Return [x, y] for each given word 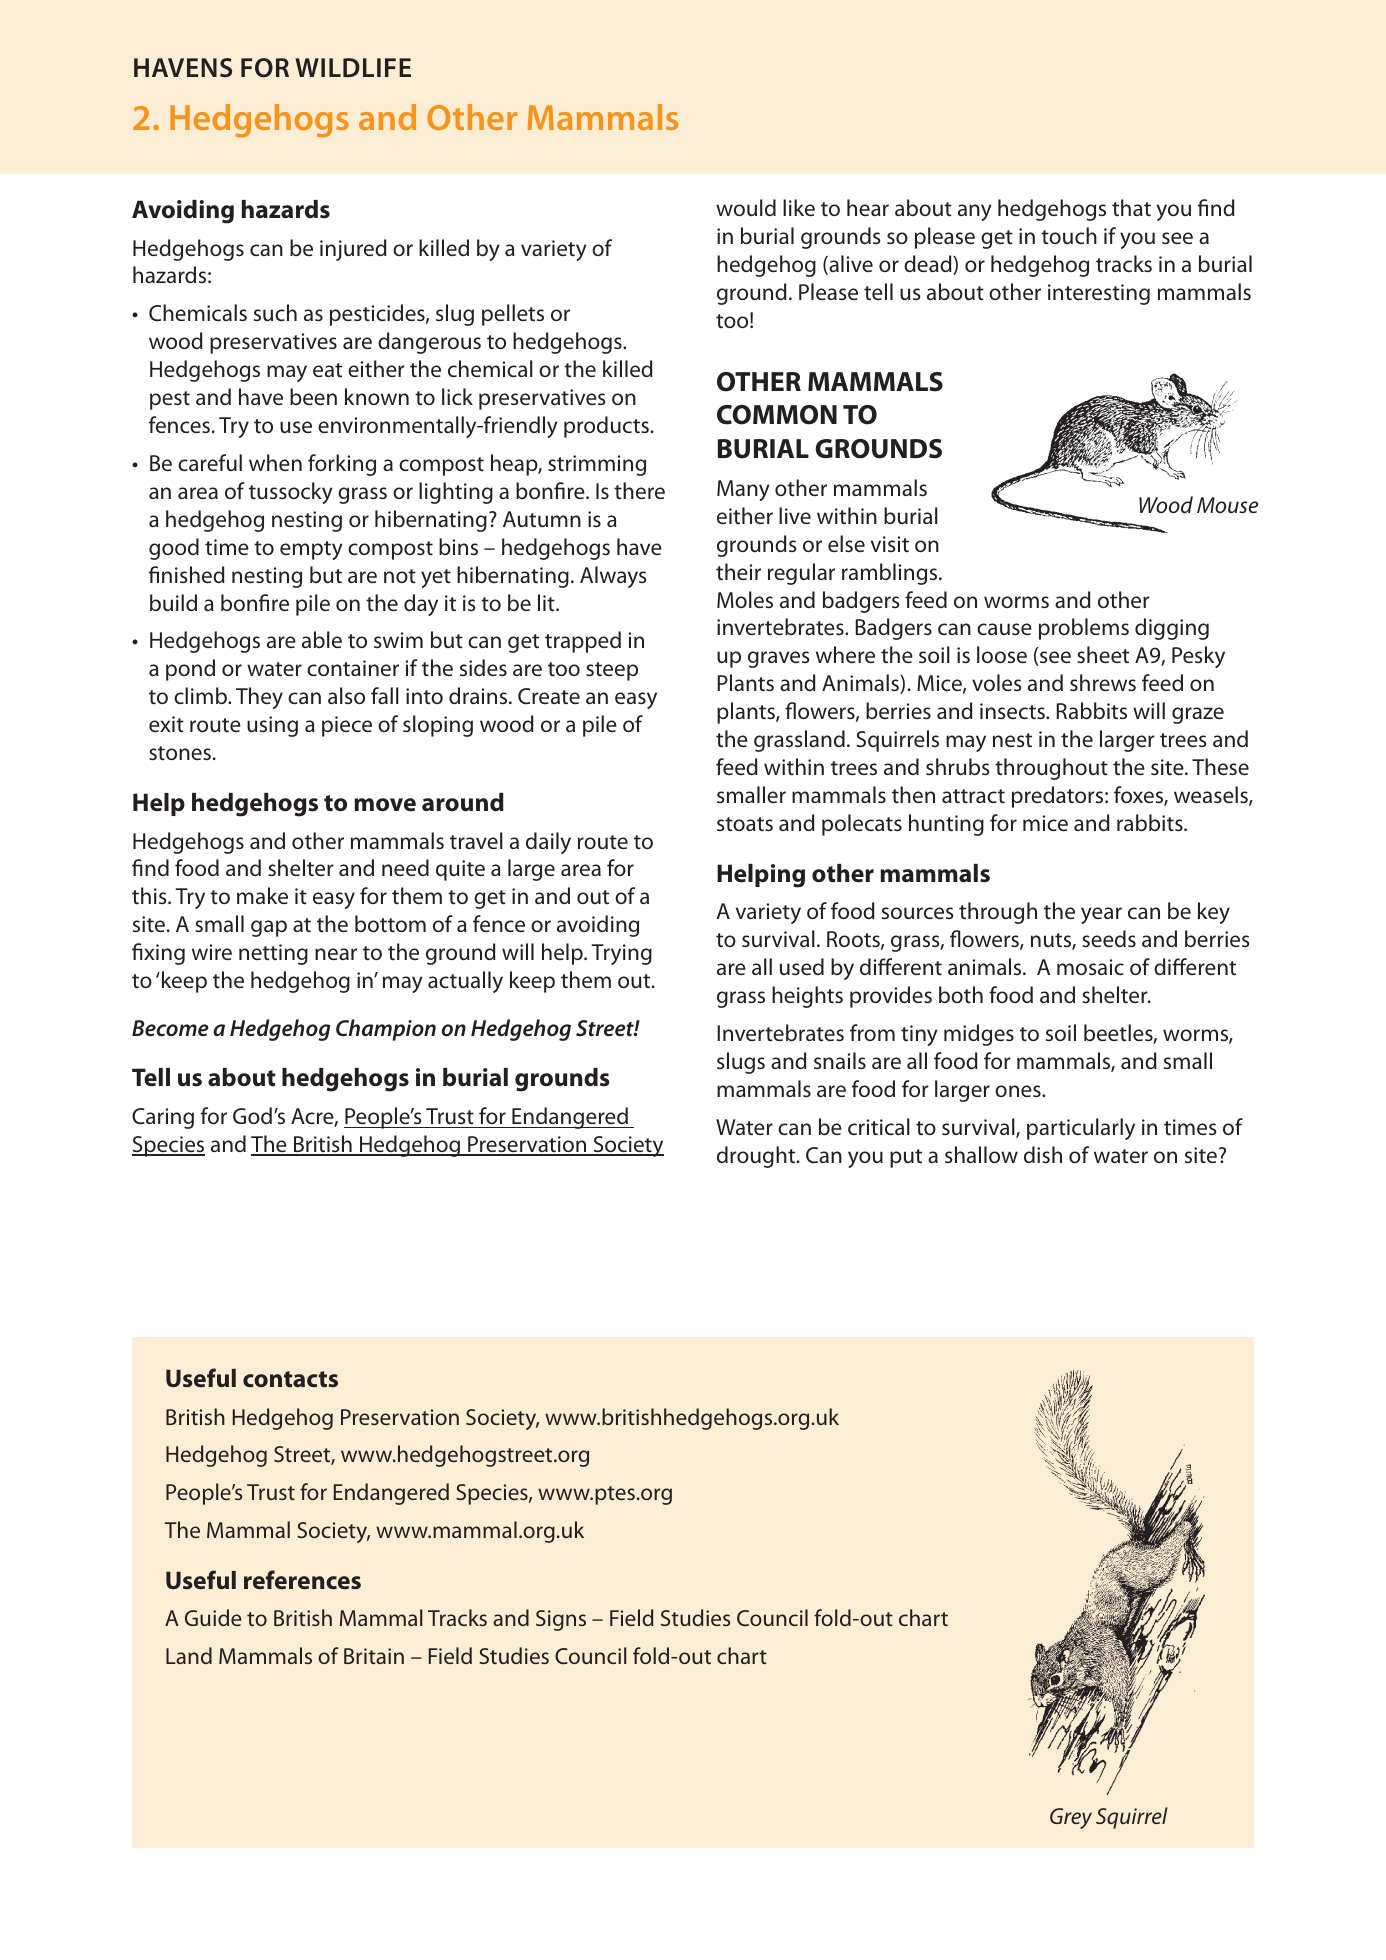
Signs [561, 1620]
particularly [1081, 1129]
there [639, 491]
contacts [290, 1379]
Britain [374, 1656]
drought [757, 1157]
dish [1043, 1154]
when [275, 462]
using [272, 726]
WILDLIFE [353, 67]
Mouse [1227, 505]
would [746, 207]
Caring [163, 1118]
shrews [1103, 682]
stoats [745, 824]
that [1131, 208]
